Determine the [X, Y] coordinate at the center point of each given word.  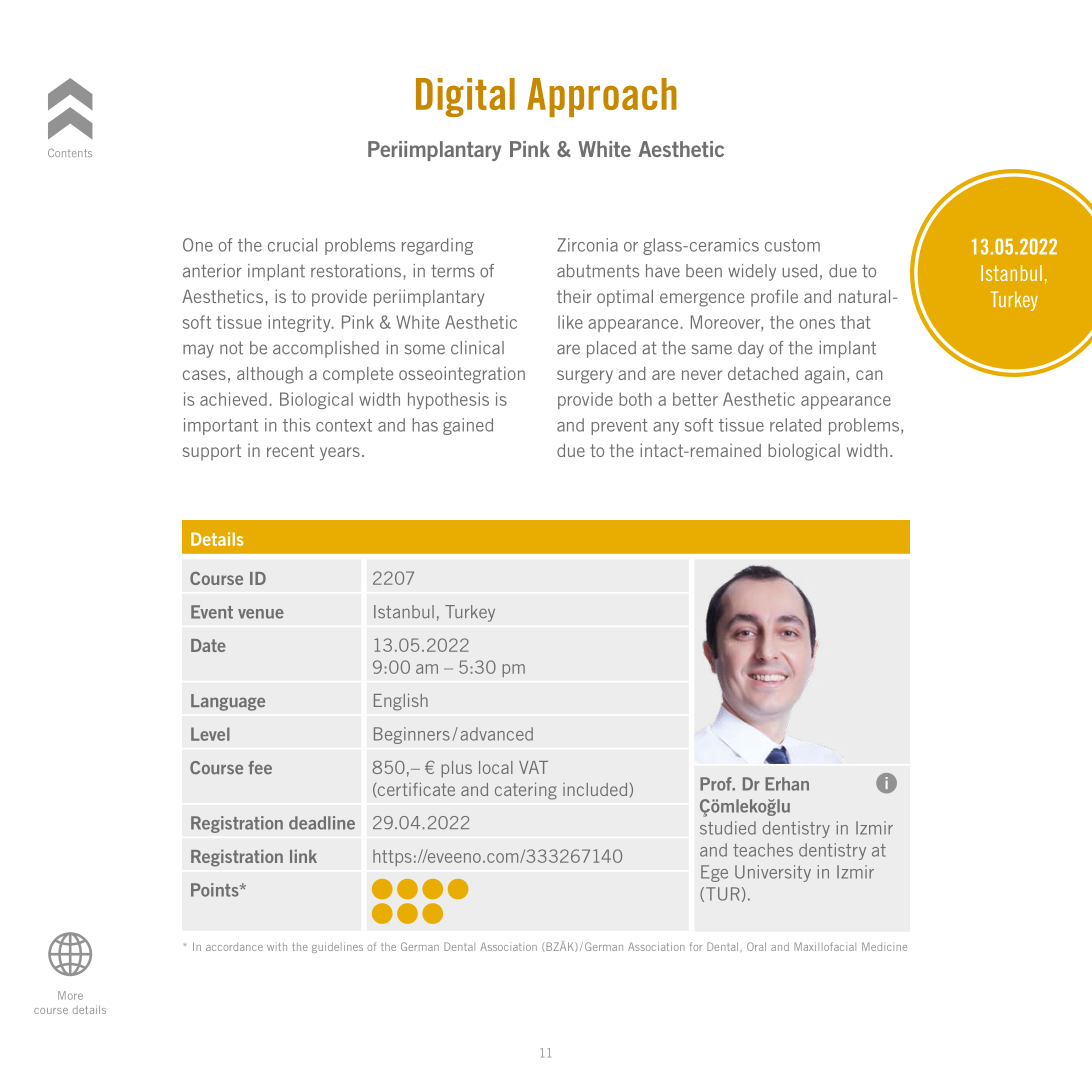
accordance [234, 947]
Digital [465, 97]
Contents [70, 153]
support [212, 452]
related [795, 425]
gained [468, 426]
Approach [602, 97]
